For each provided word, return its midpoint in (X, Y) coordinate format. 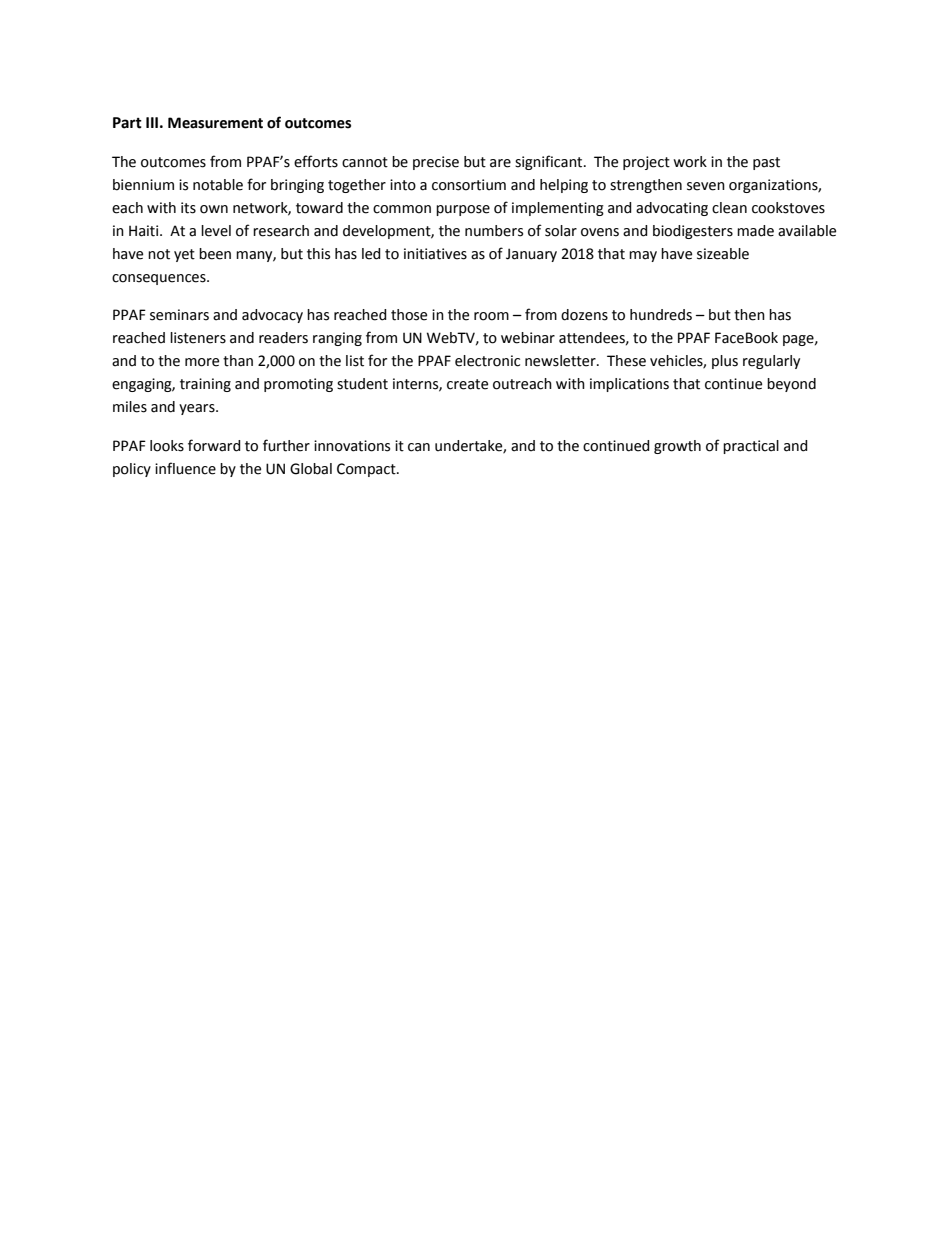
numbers (494, 231)
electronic (487, 361)
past (766, 163)
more (202, 362)
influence (185, 468)
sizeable (723, 254)
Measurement (215, 123)
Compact (367, 470)
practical (751, 447)
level (216, 231)
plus (725, 362)
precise (436, 163)
